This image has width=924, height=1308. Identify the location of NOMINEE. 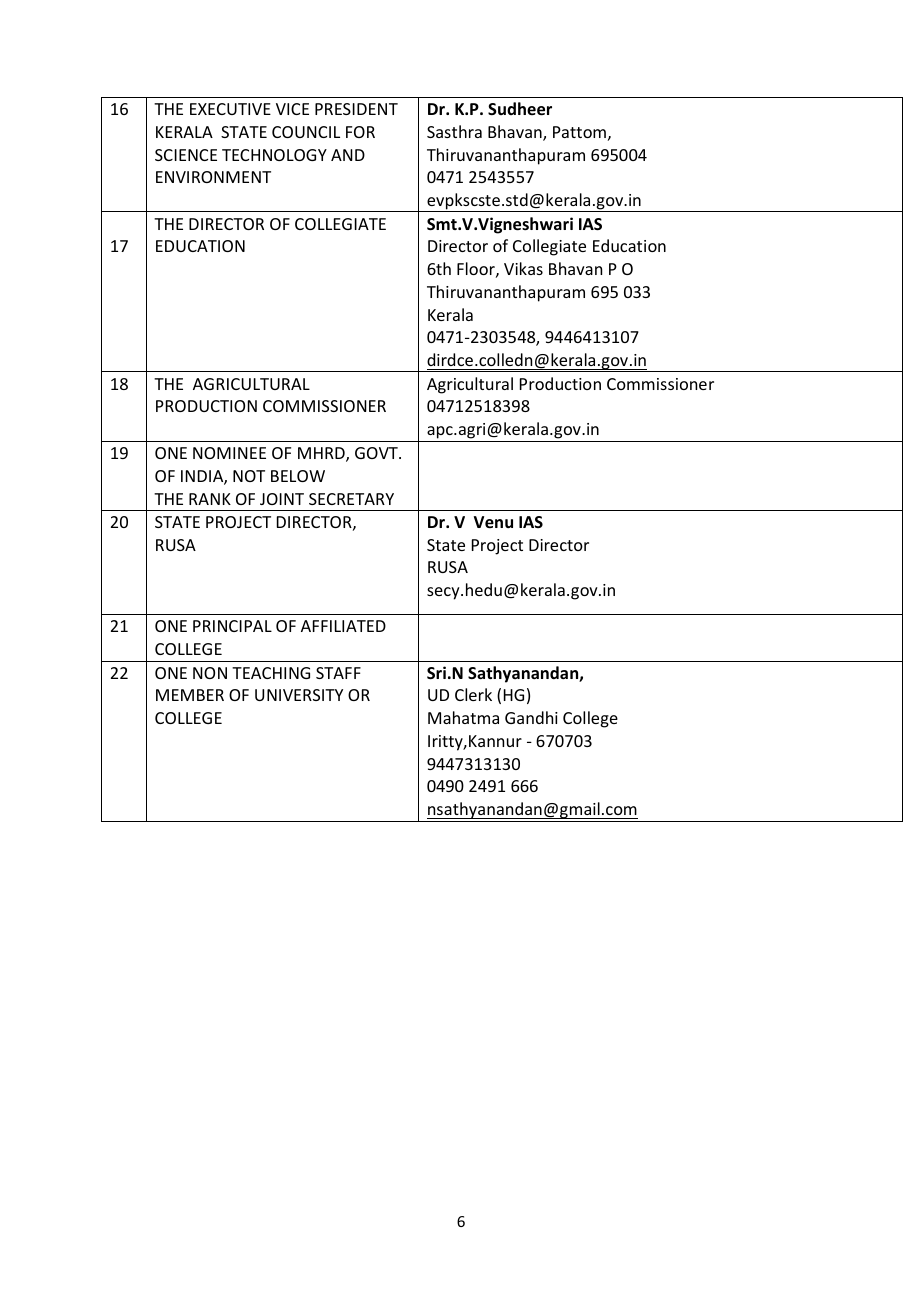
(229, 453).
